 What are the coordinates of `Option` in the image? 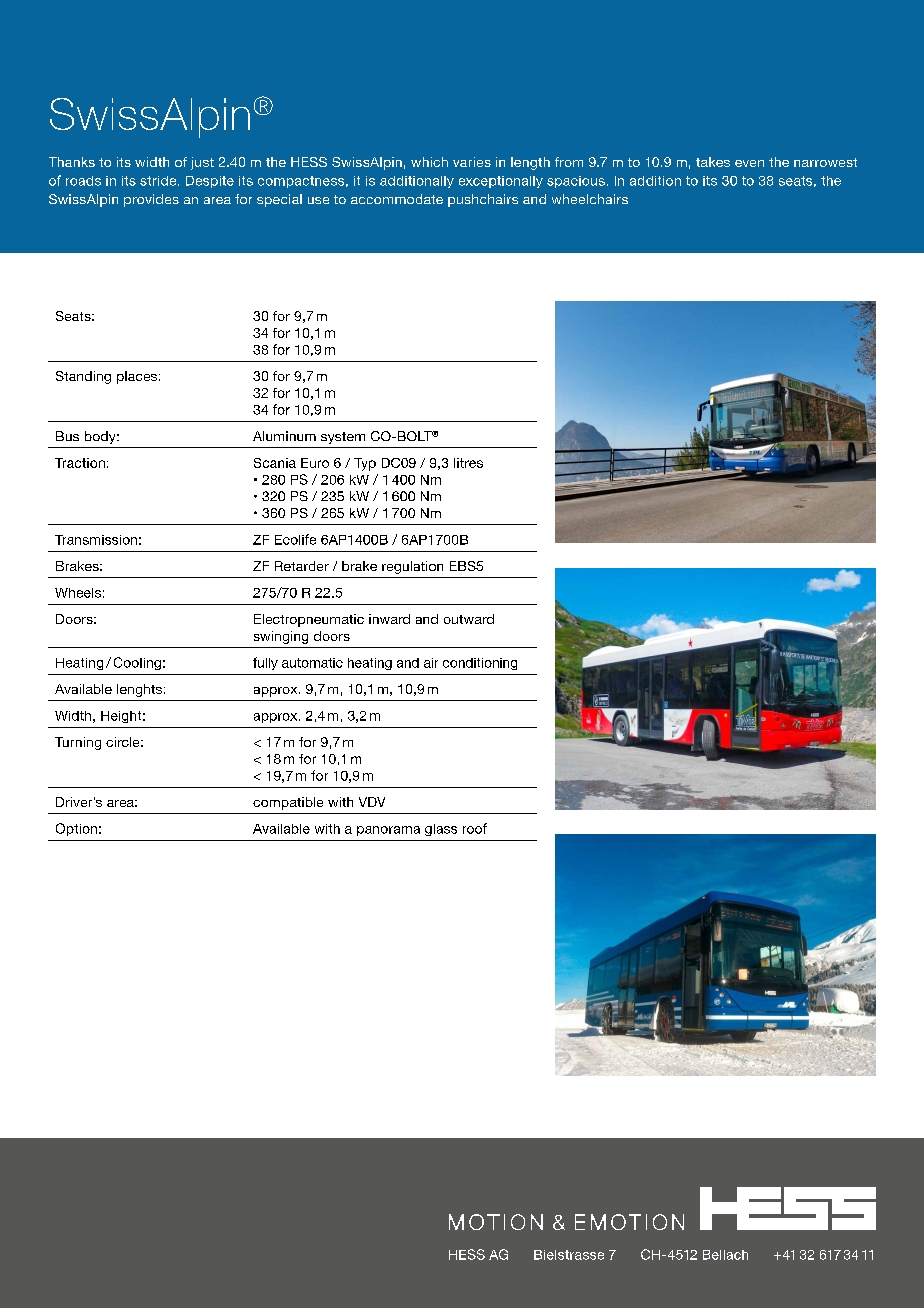 It's located at (76, 829).
